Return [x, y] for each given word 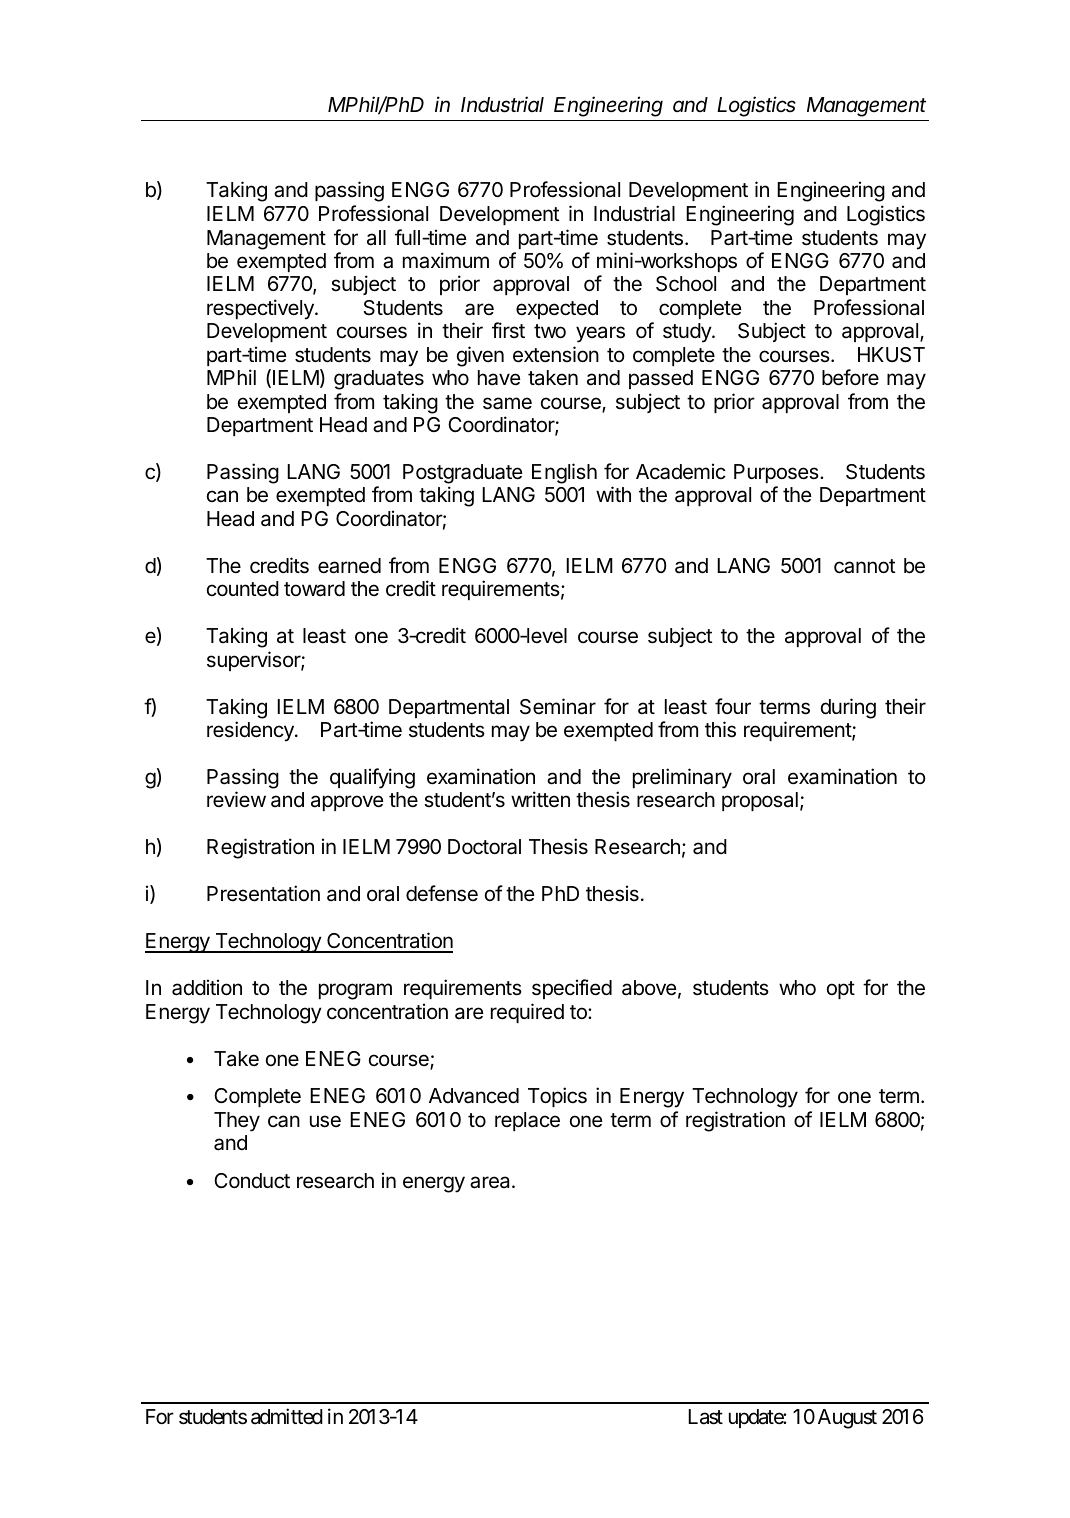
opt [841, 990]
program [355, 991]
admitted [287, 1416]
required [527, 1013]
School [686, 284]
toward [314, 589]
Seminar [558, 706]
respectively [261, 309]
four [733, 706]
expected [557, 309]
